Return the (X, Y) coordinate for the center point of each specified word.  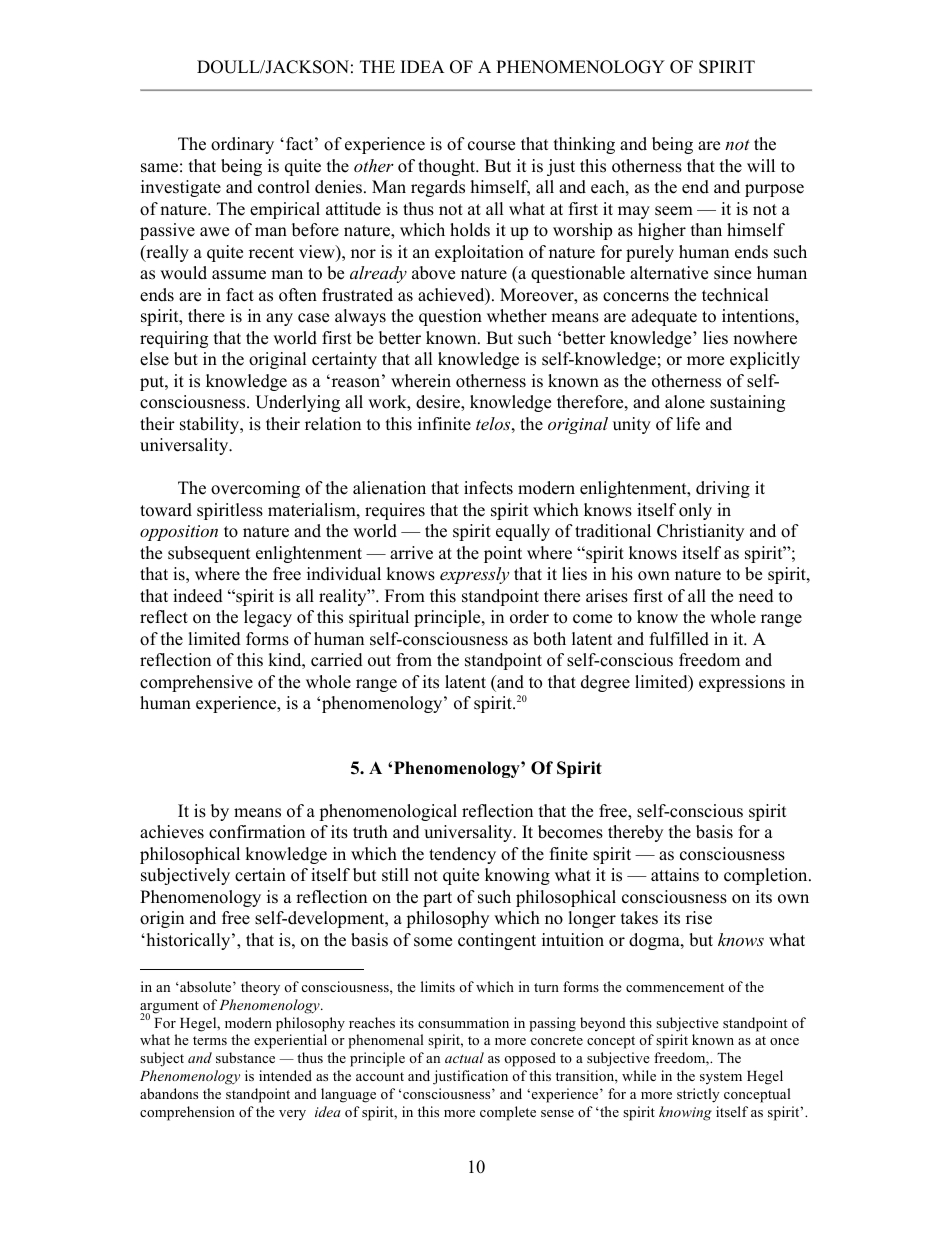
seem (674, 211)
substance (245, 1057)
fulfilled (679, 639)
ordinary (242, 145)
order (529, 617)
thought (448, 167)
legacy (268, 618)
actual (464, 1057)
